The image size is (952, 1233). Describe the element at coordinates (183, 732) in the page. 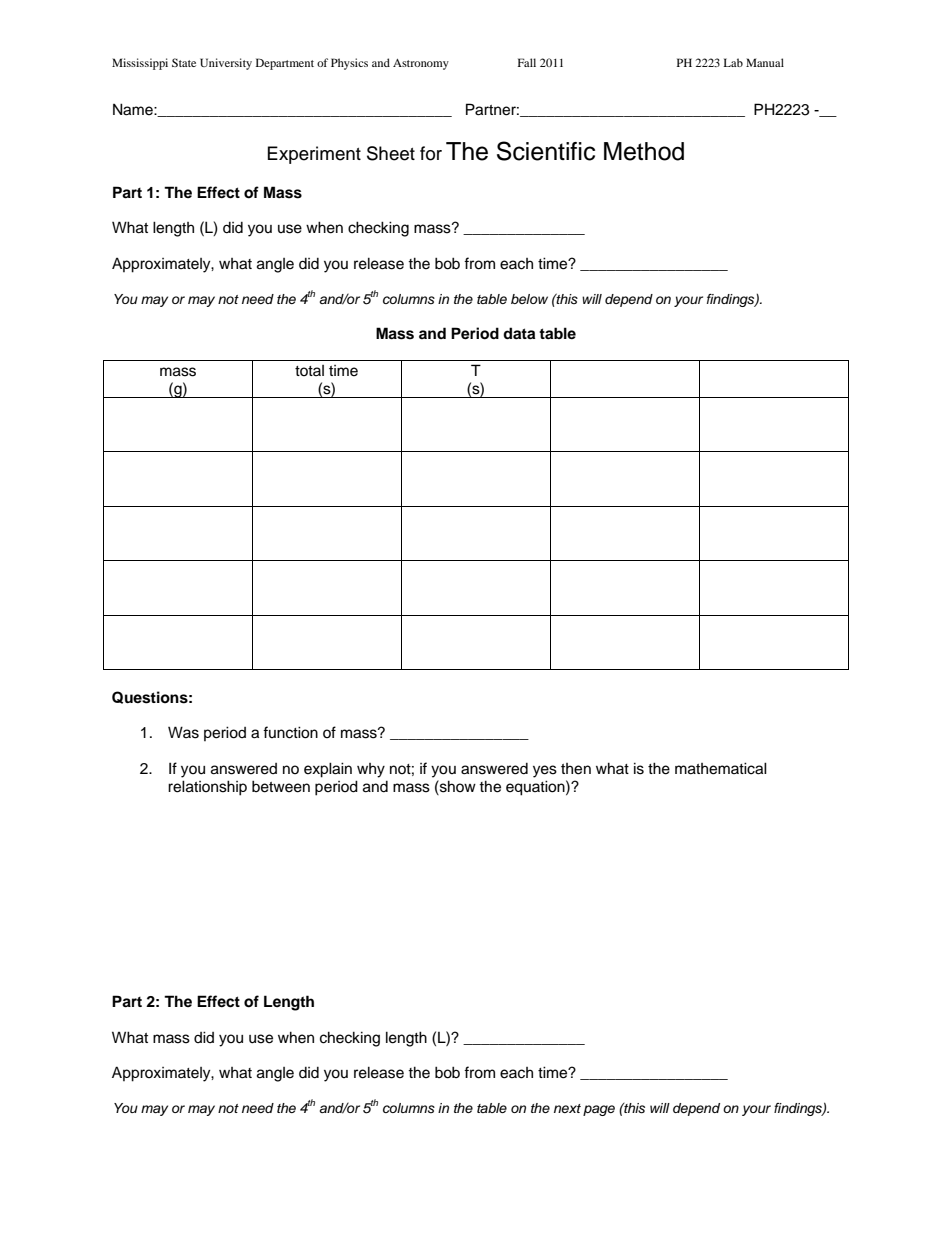

I see `Was` at that location.
